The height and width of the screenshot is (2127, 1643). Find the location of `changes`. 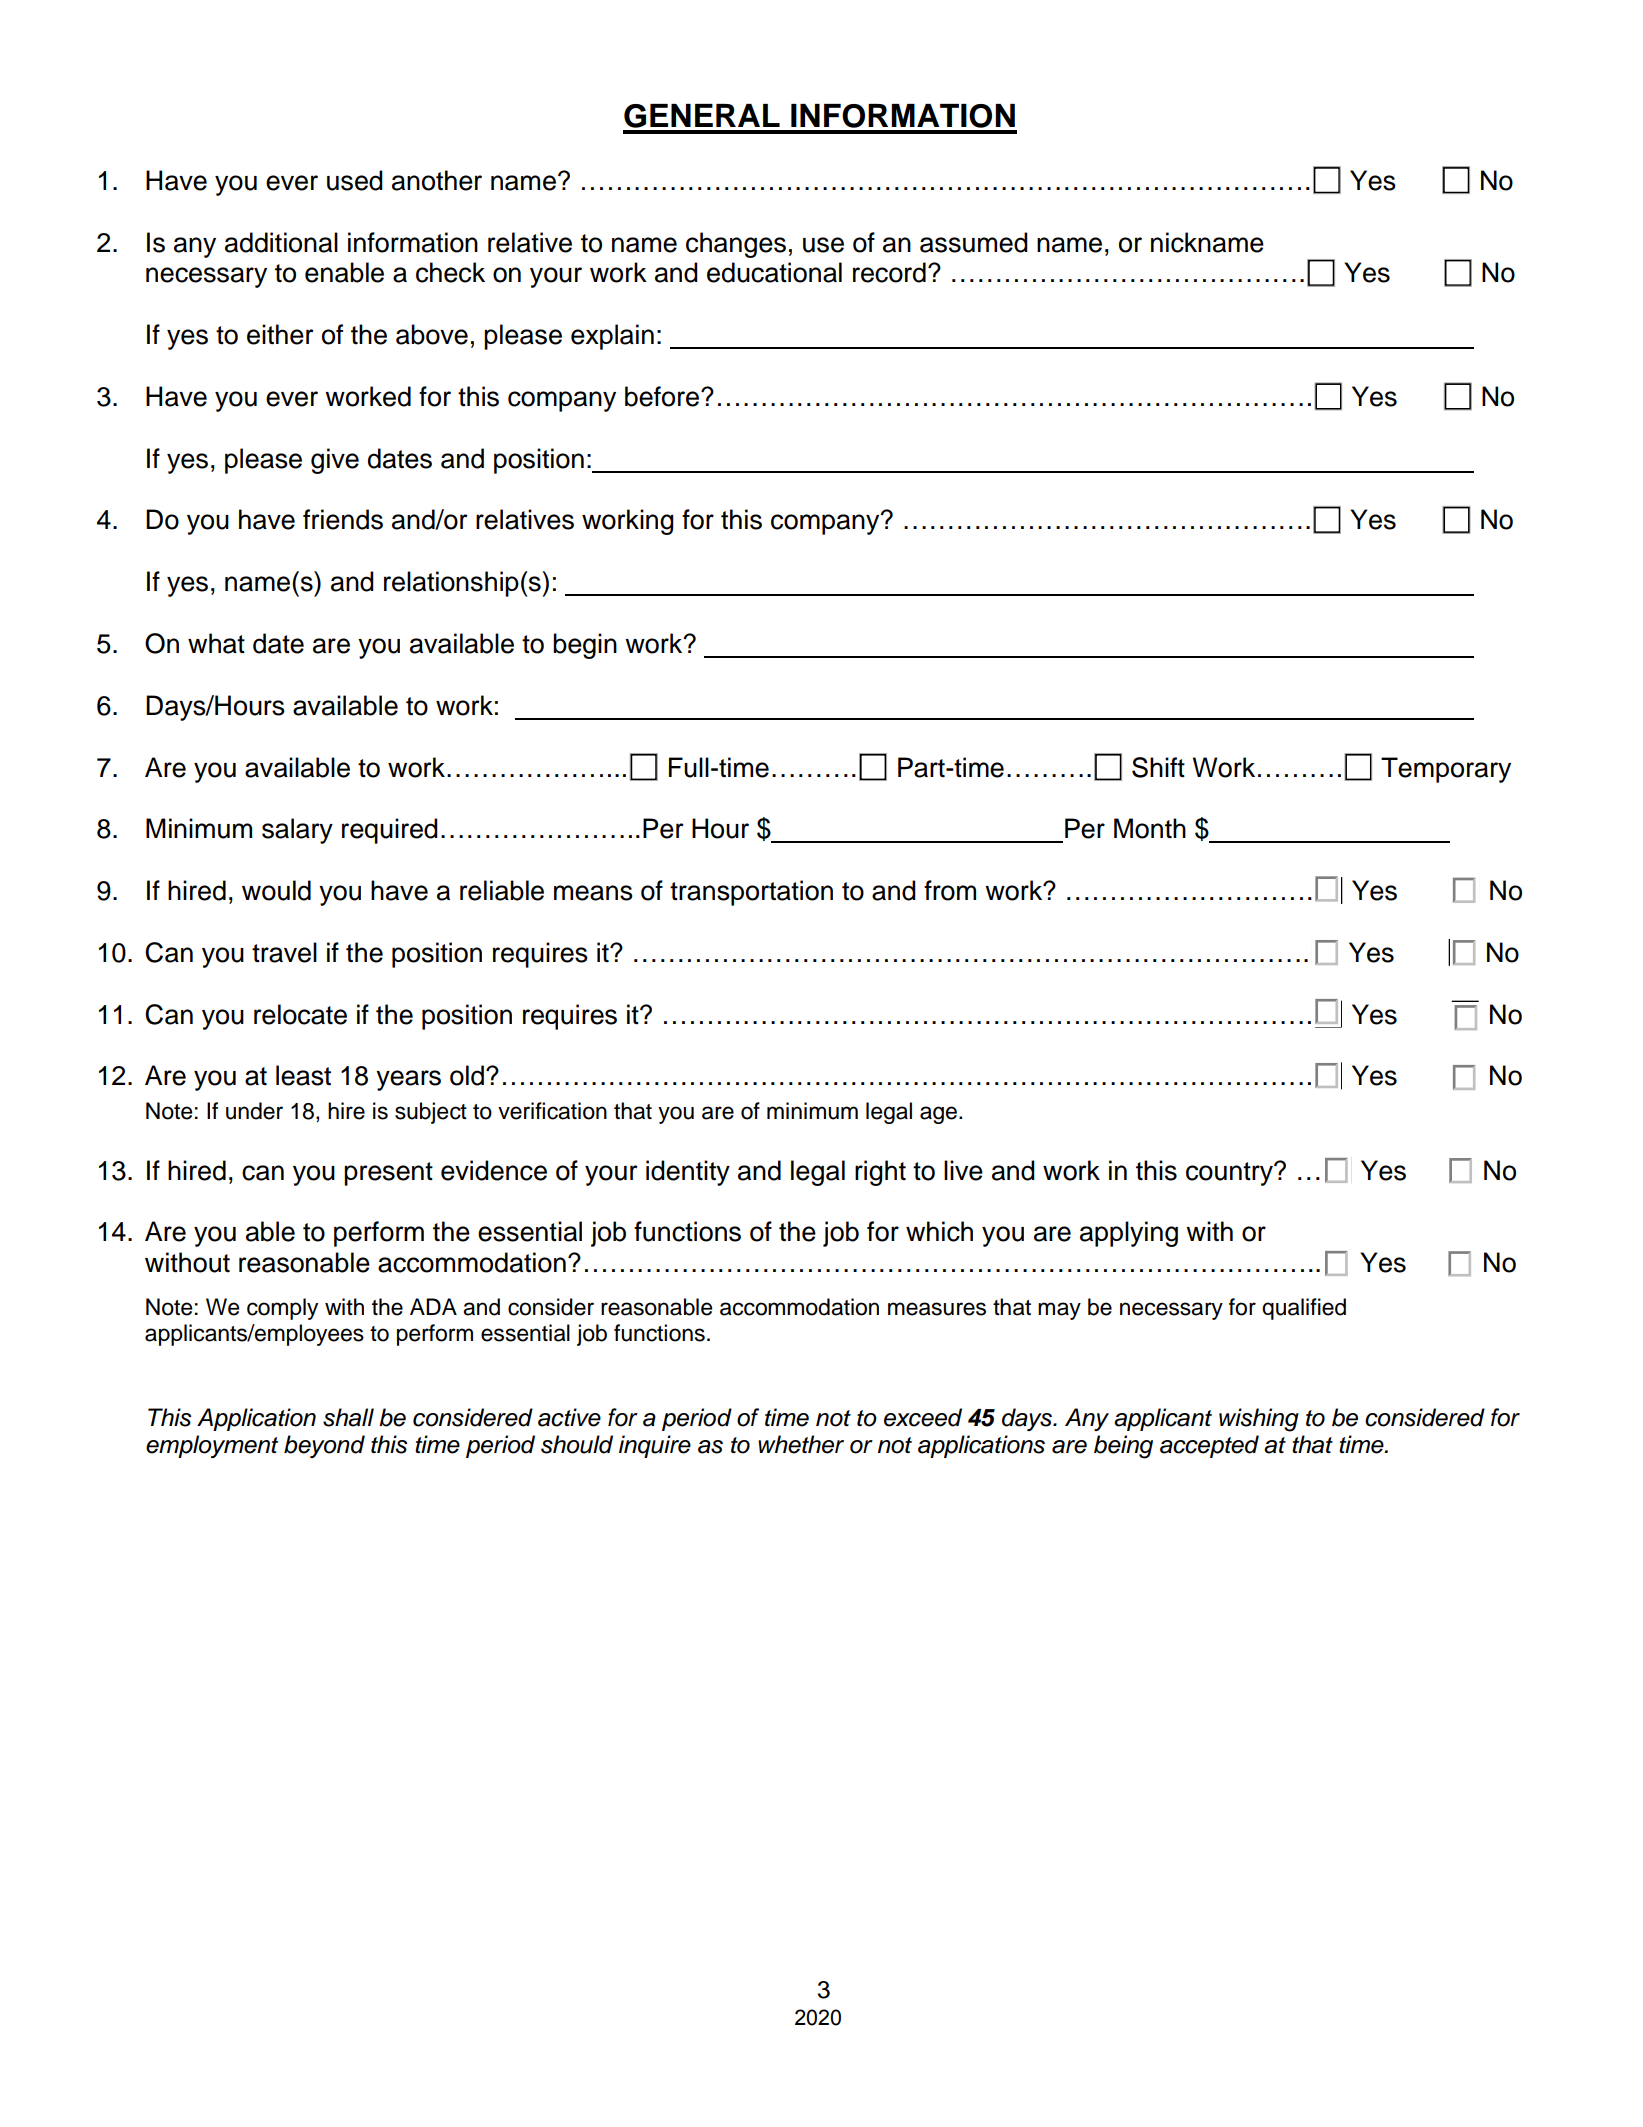

changes is located at coordinates (736, 245).
